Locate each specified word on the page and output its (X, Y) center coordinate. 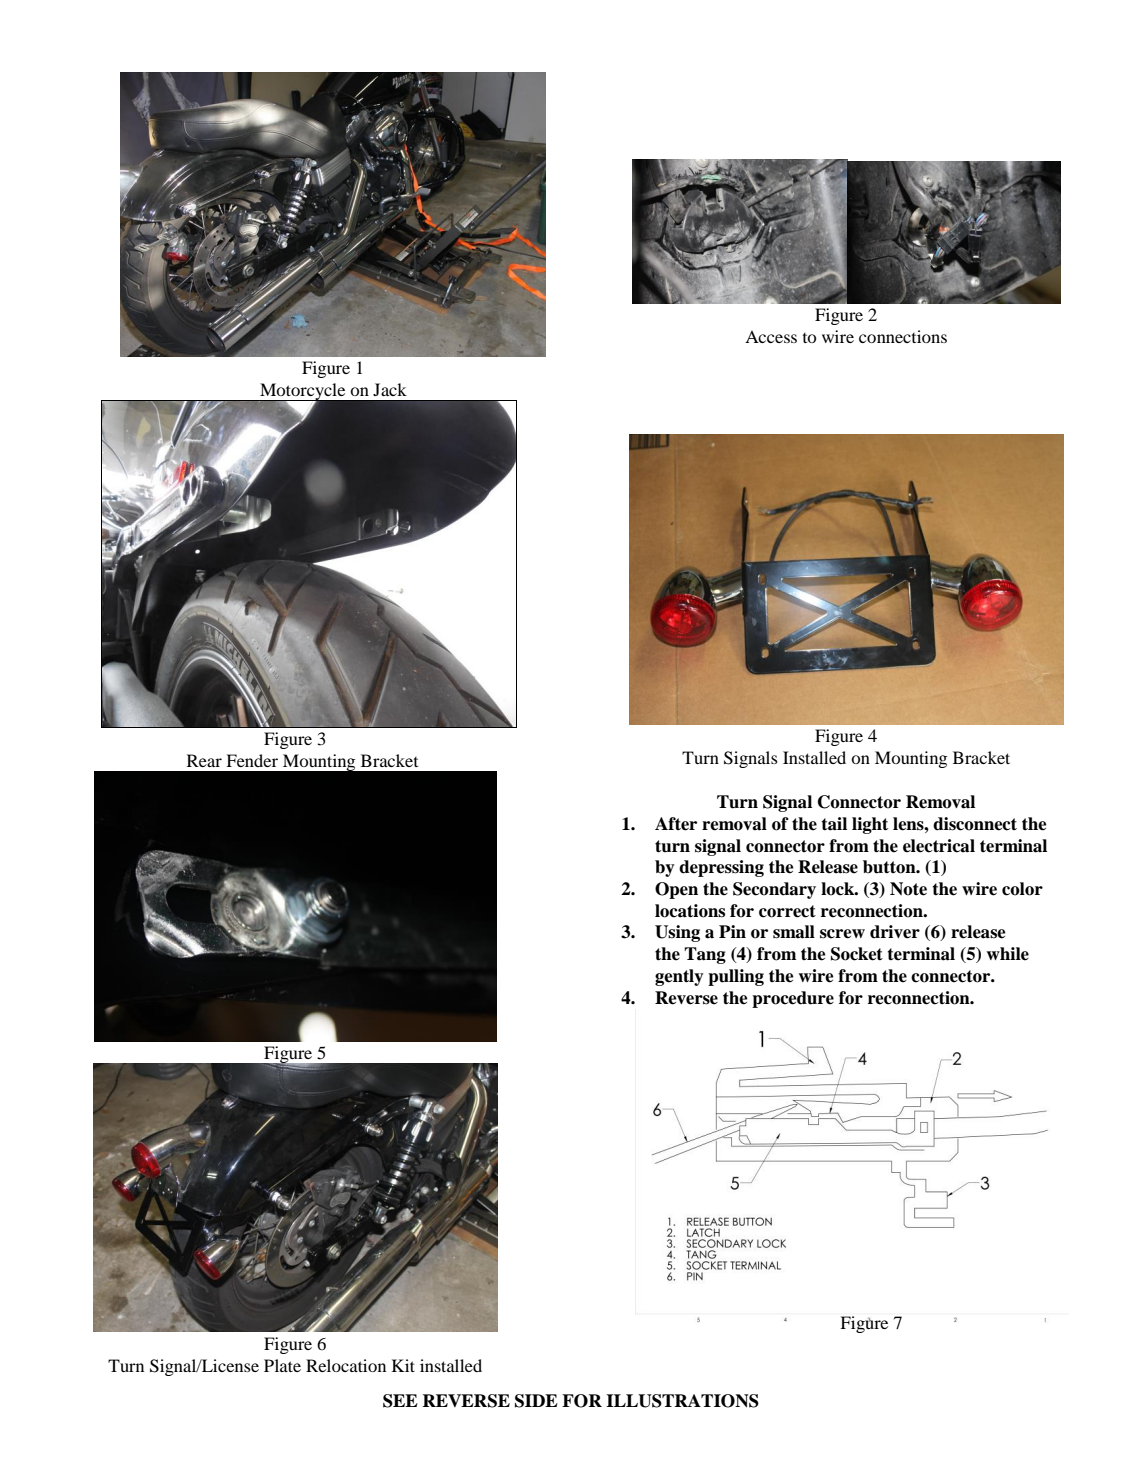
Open (676, 890)
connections (903, 336)
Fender (252, 760)
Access (771, 337)
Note (908, 889)
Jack (390, 389)
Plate (282, 1365)
